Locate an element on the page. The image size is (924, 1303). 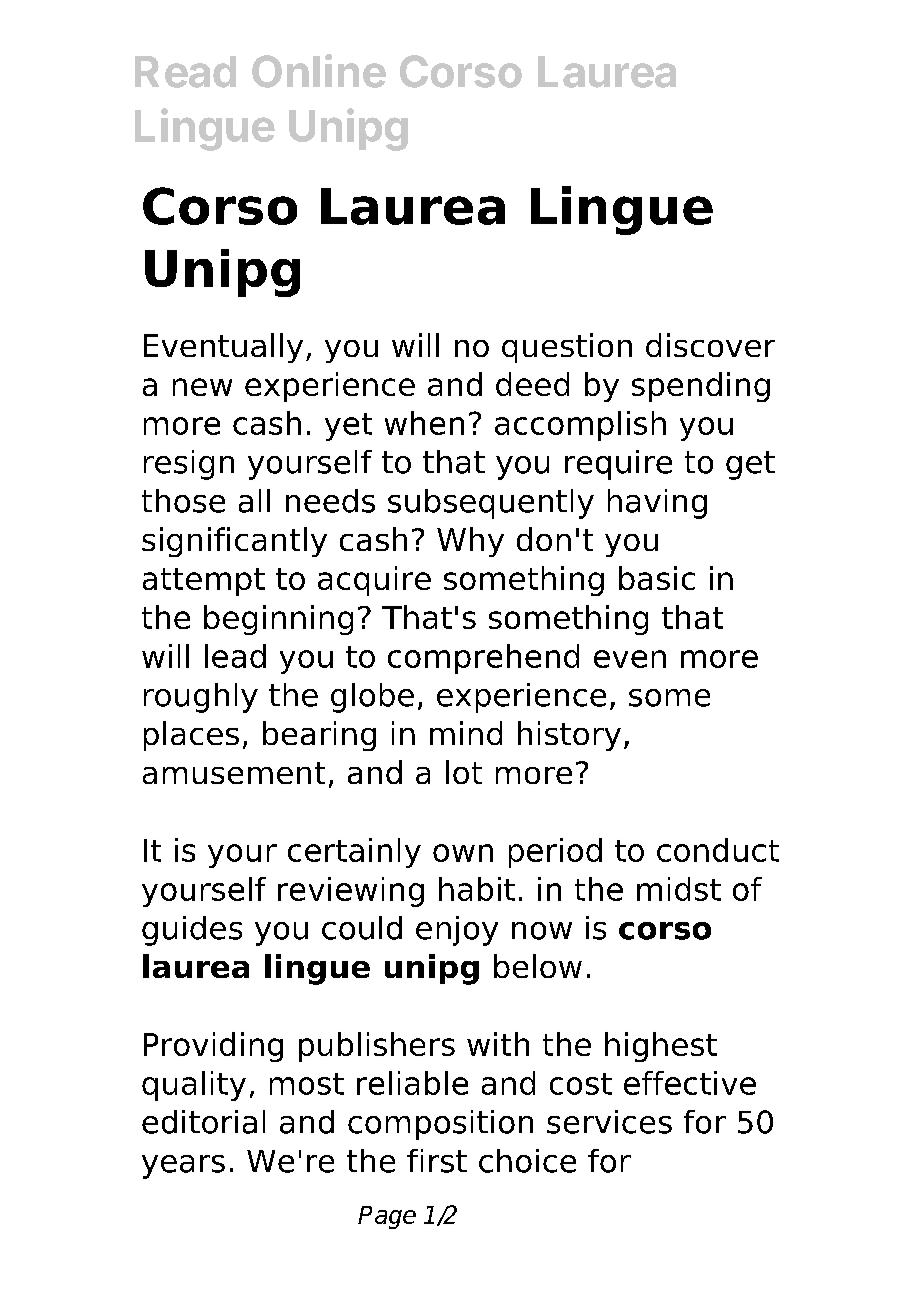
guides is located at coordinates (192, 931).
